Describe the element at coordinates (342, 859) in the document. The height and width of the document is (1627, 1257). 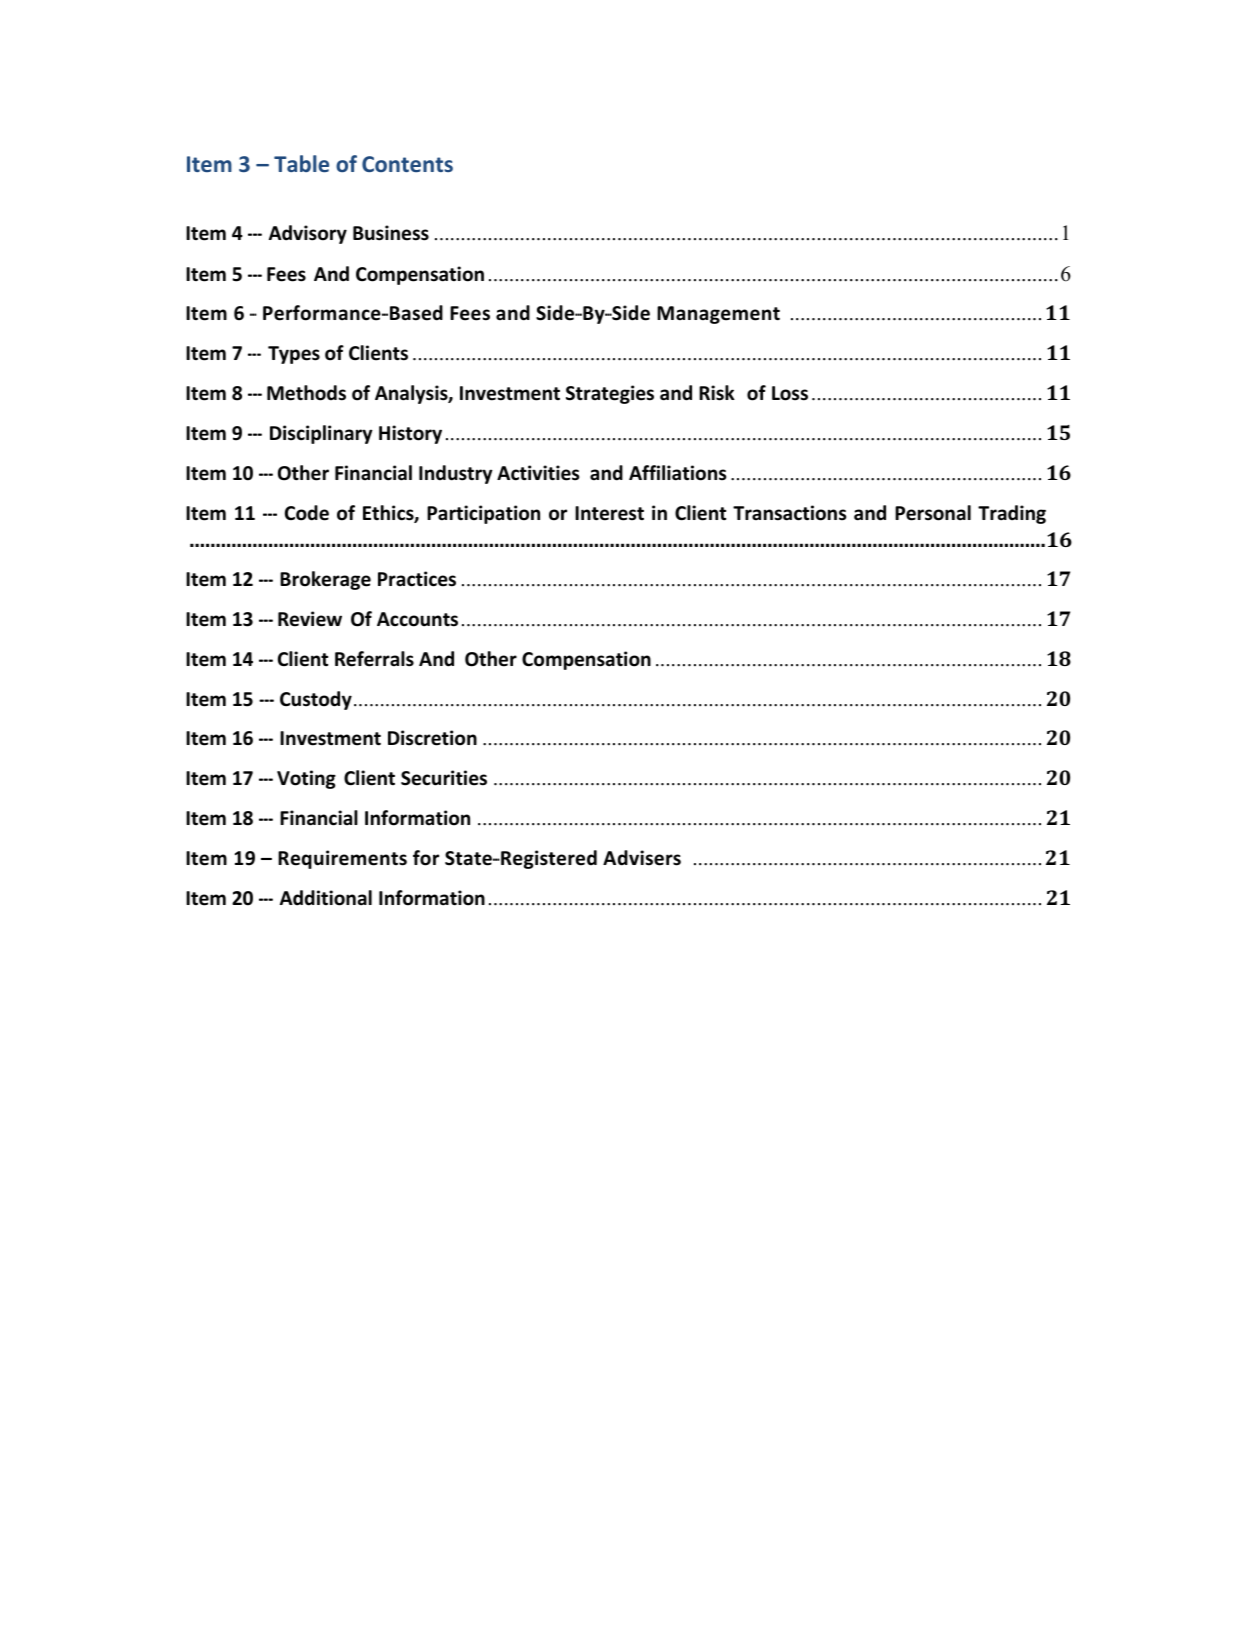
I see `Requirements` at that location.
